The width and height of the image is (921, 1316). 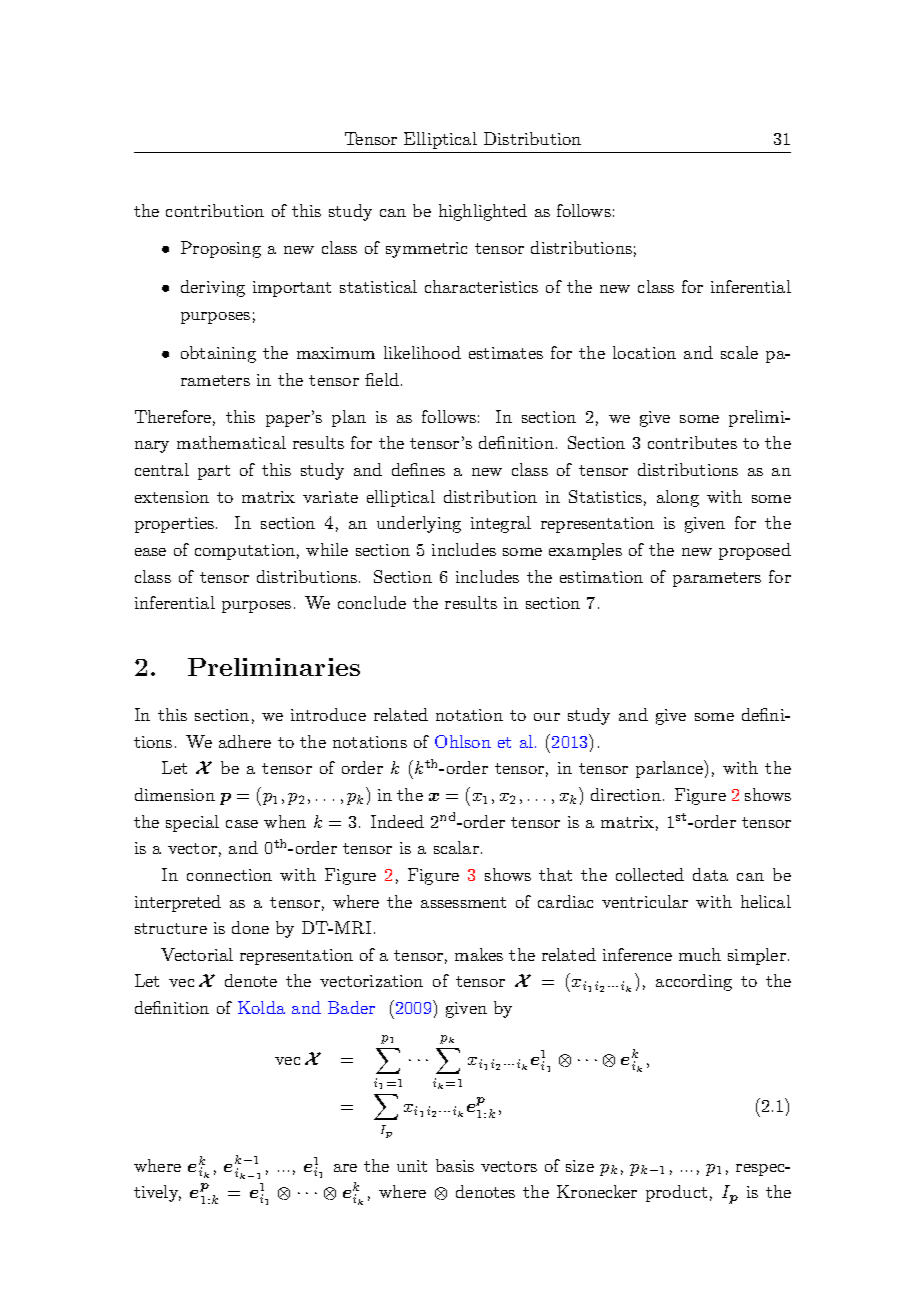 What do you see at coordinates (345, 1168) in the image?
I see `are` at bounding box center [345, 1168].
